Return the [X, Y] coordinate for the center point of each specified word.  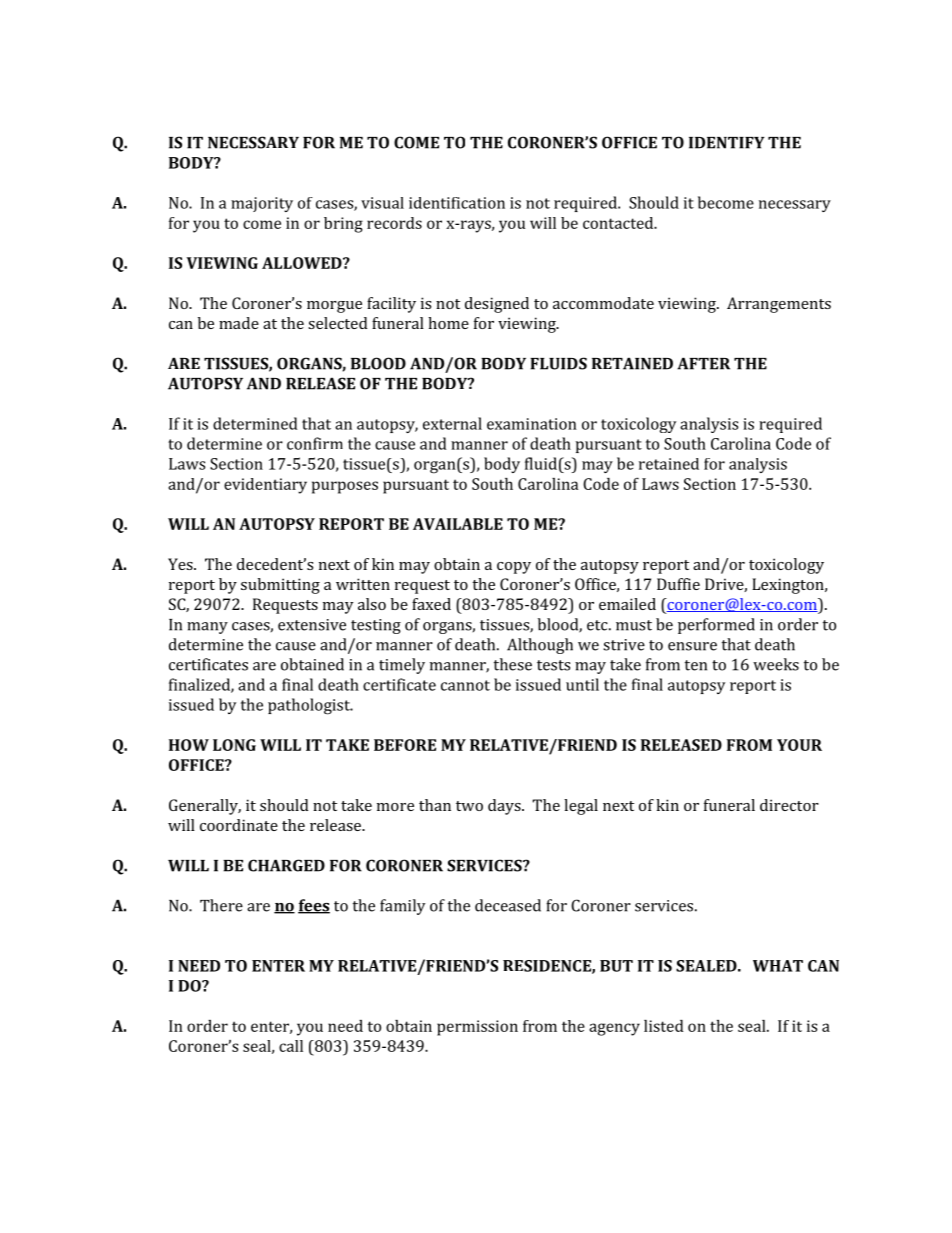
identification [457, 203]
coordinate [239, 825]
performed [716, 626]
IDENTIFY [727, 143]
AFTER [703, 363]
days [505, 807]
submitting [280, 586]
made [239, 323]
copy [514, 568]
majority [262, 204]
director [789, 805]
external [452, 423]
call [291, 1046]
